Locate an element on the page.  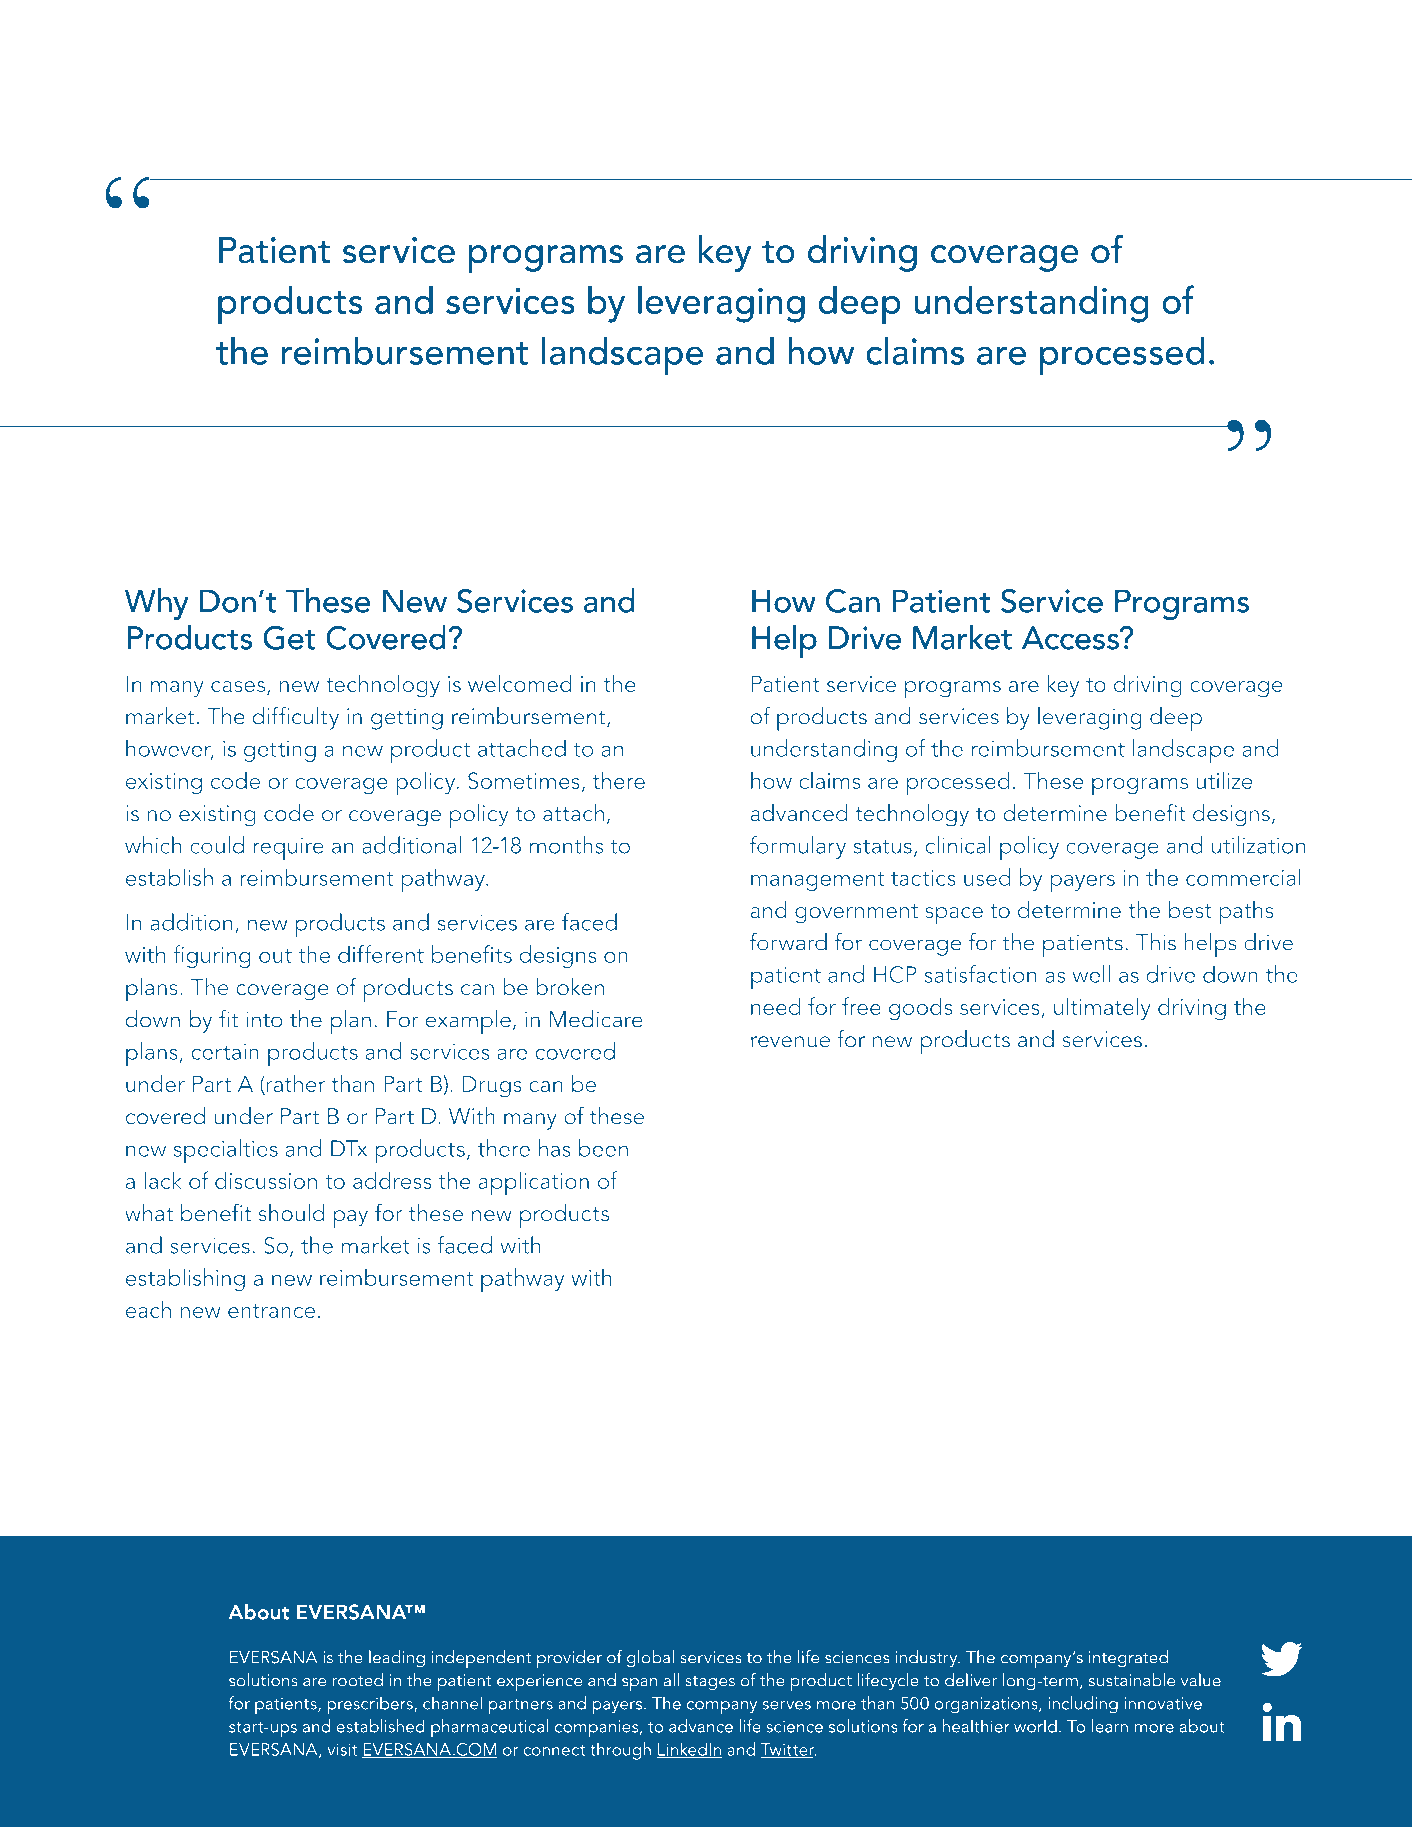
cases is located at coordinates (239, 688).
